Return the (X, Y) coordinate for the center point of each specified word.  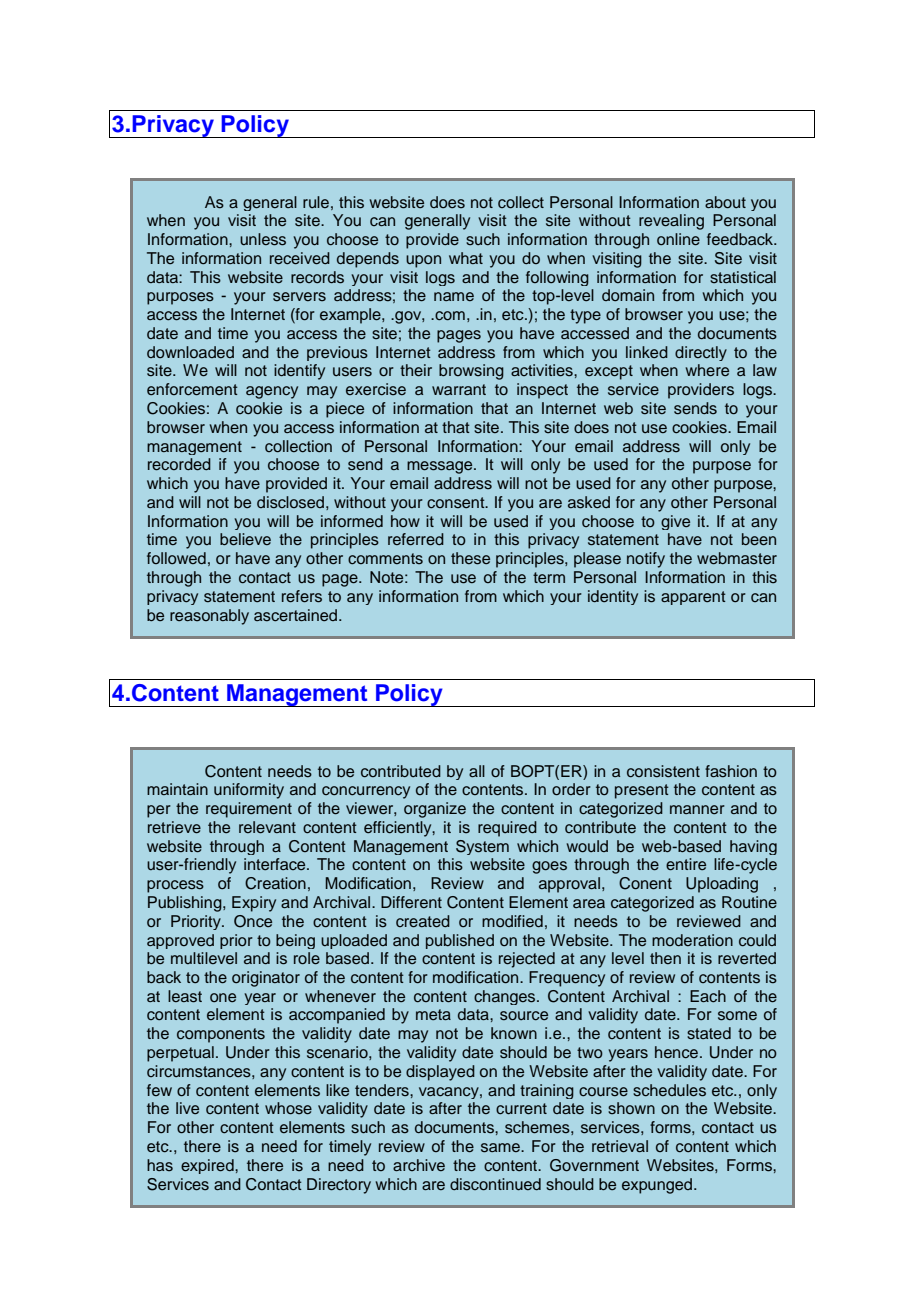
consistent (663, 771)
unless (263, 239)
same (501, 1148)
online (678, 239)
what (466, 258)
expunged (658, 1186)
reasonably (209, 617)
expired (208, 1166)
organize (435, 810)
